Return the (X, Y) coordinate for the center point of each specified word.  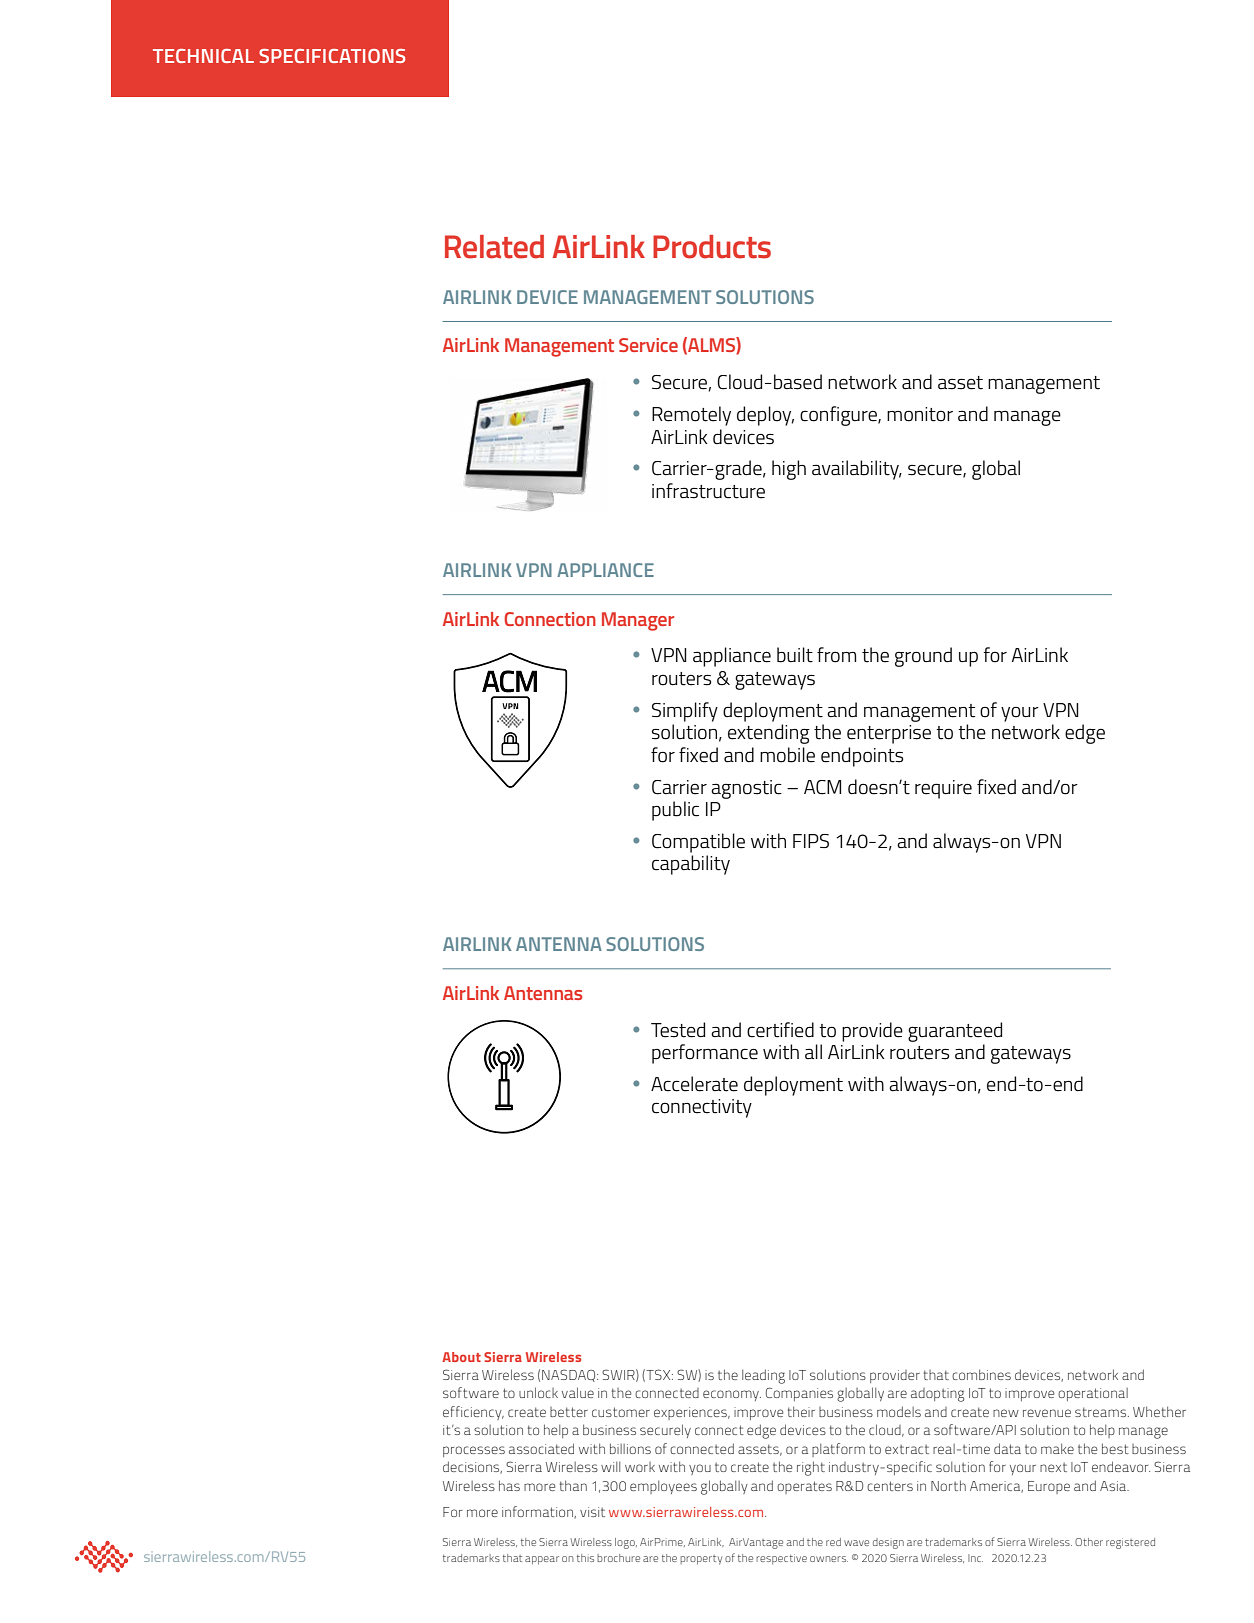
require (943, 789)
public (675, 811)
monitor (920, 414)
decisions (472, 1467)
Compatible (698, 843)
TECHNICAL (203, 56)
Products (712, 247)
